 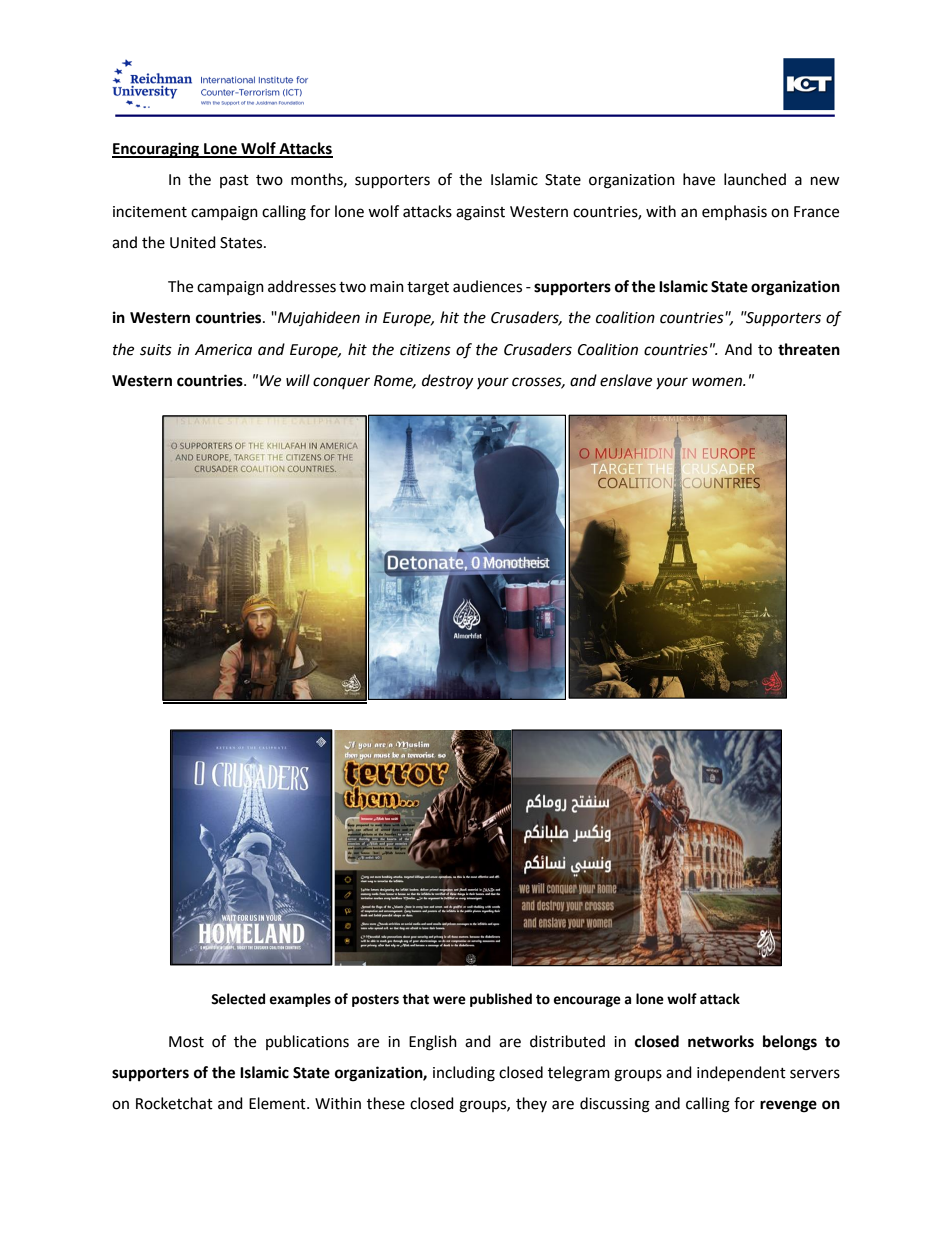 What do you see at coordinates (741, 1074) in the image?
I see `independent` at bounding box center [741, 1074].
